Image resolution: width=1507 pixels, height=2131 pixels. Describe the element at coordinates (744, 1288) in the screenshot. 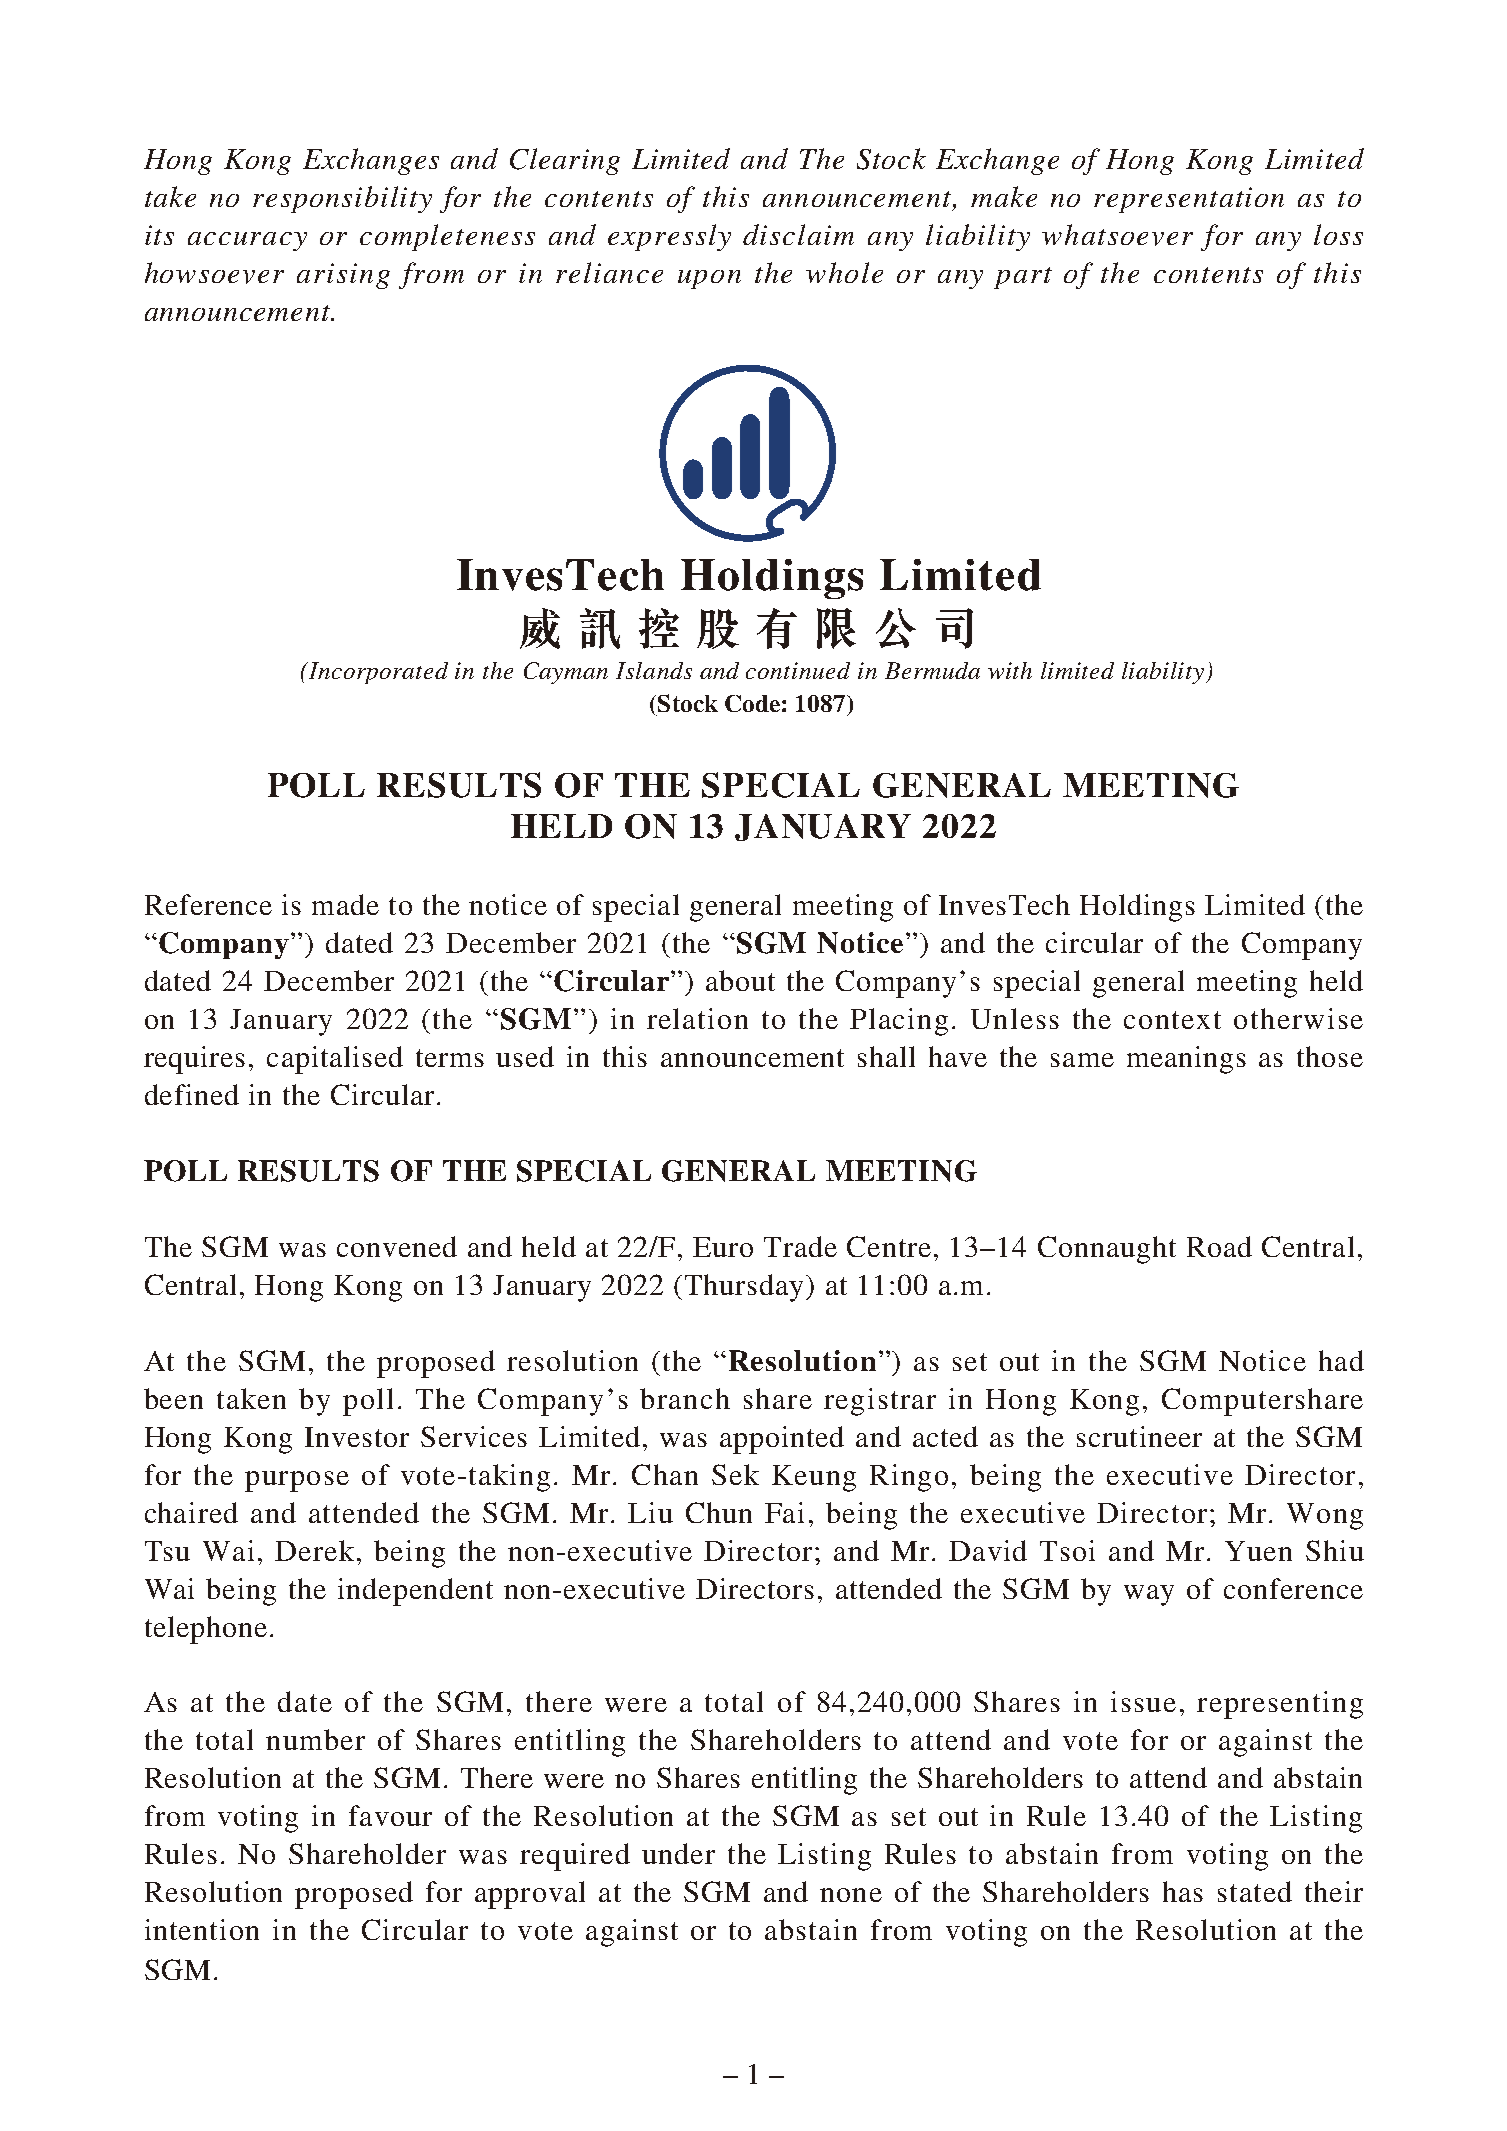

I see `Thursday` at that location.
